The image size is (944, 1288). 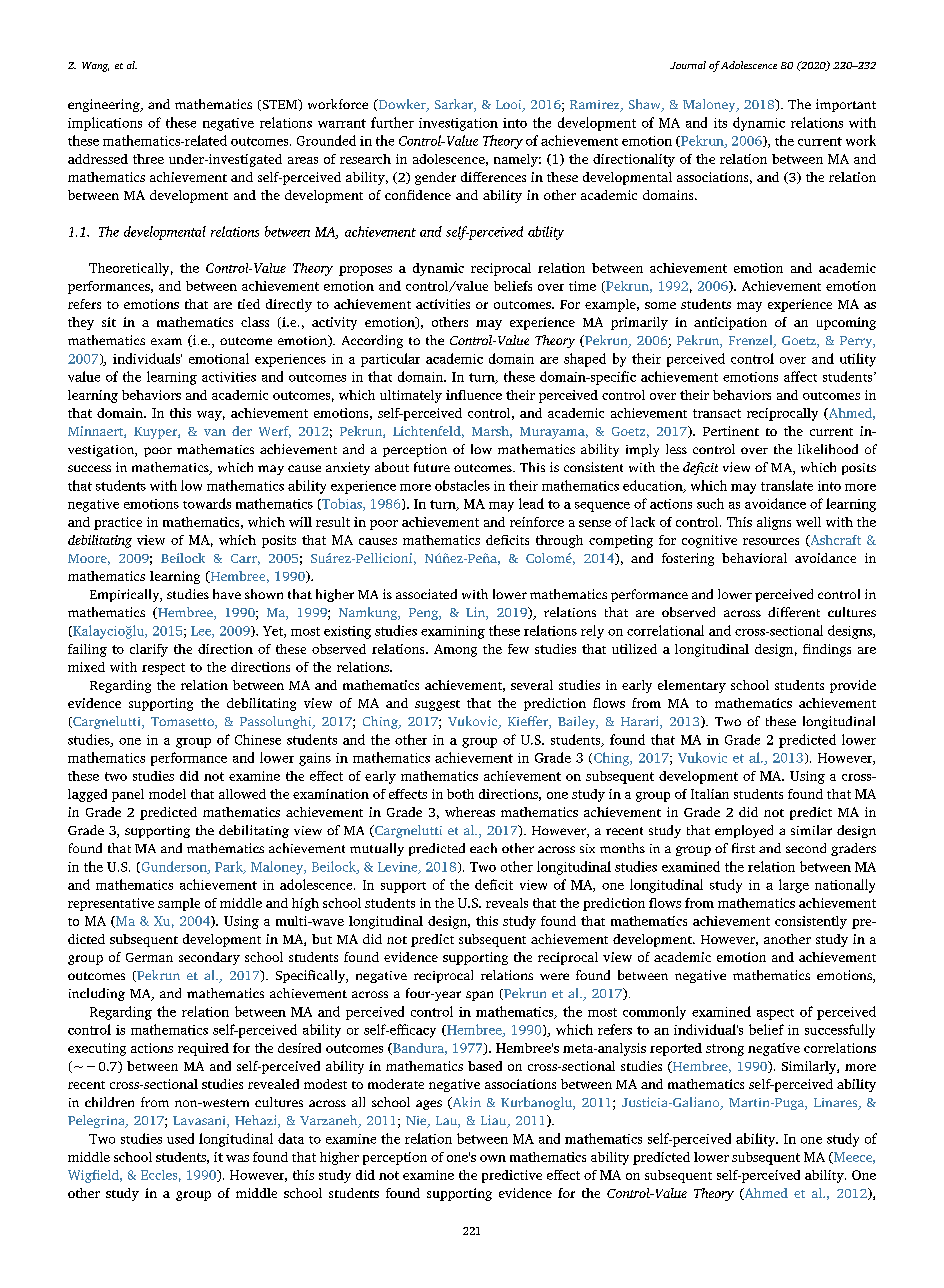 What do you see at coordinates (710, 794) in the page?
I see `Italian` at bounding box center [710, 794].
